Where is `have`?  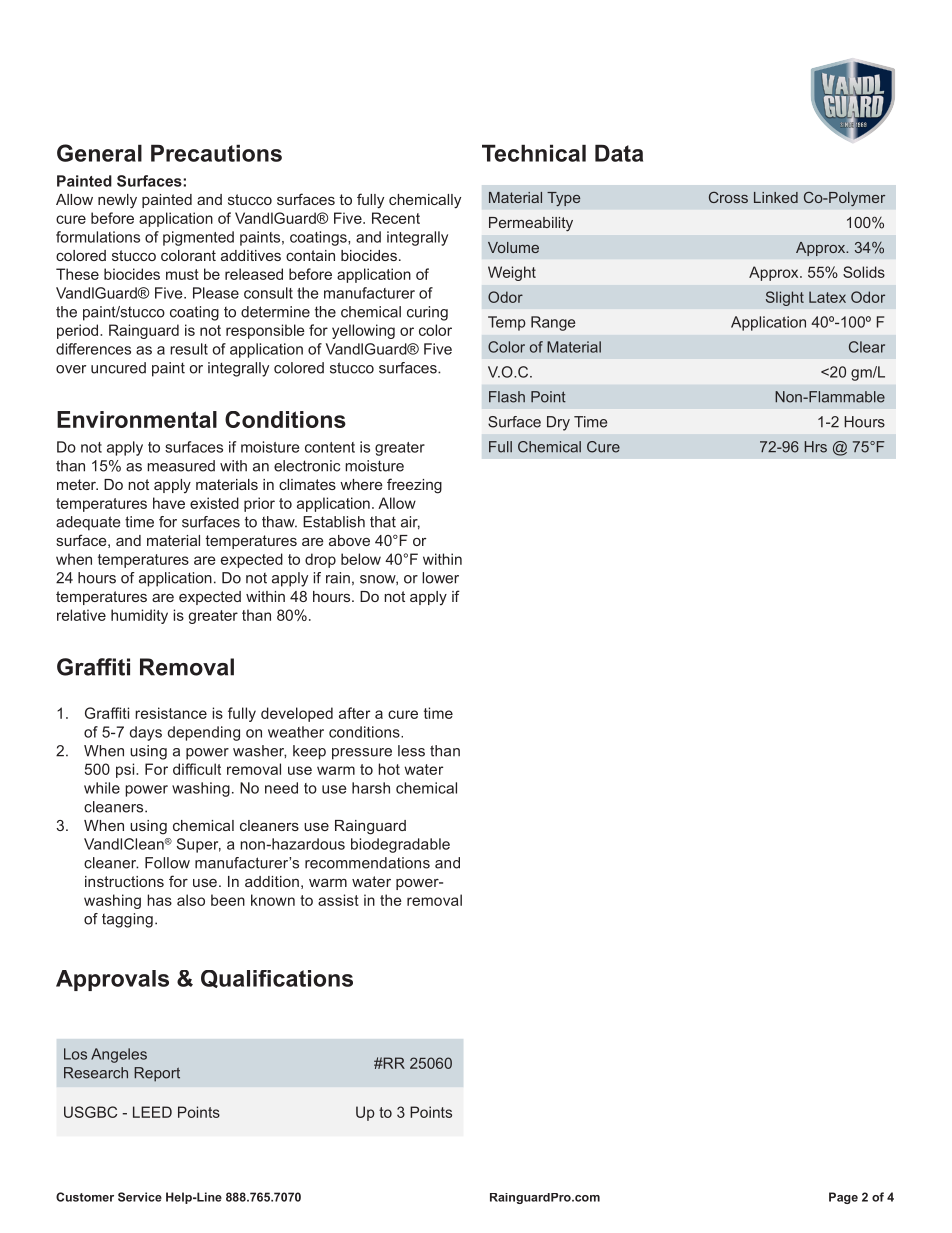 have is located at coordinates (169, 503).
